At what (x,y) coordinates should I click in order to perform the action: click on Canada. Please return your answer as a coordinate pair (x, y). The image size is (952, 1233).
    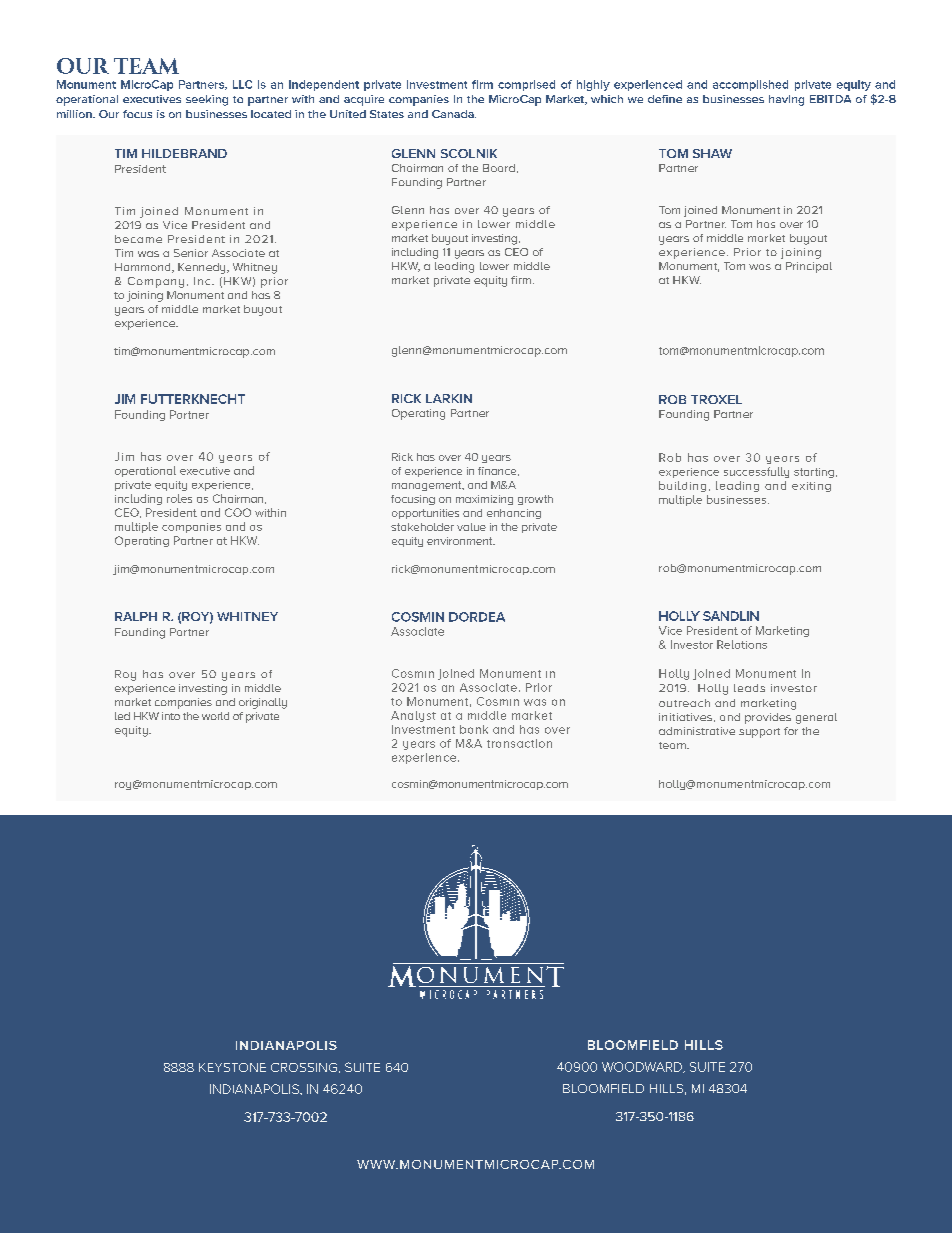
    Looking at the image, I should click on (454, 114).
